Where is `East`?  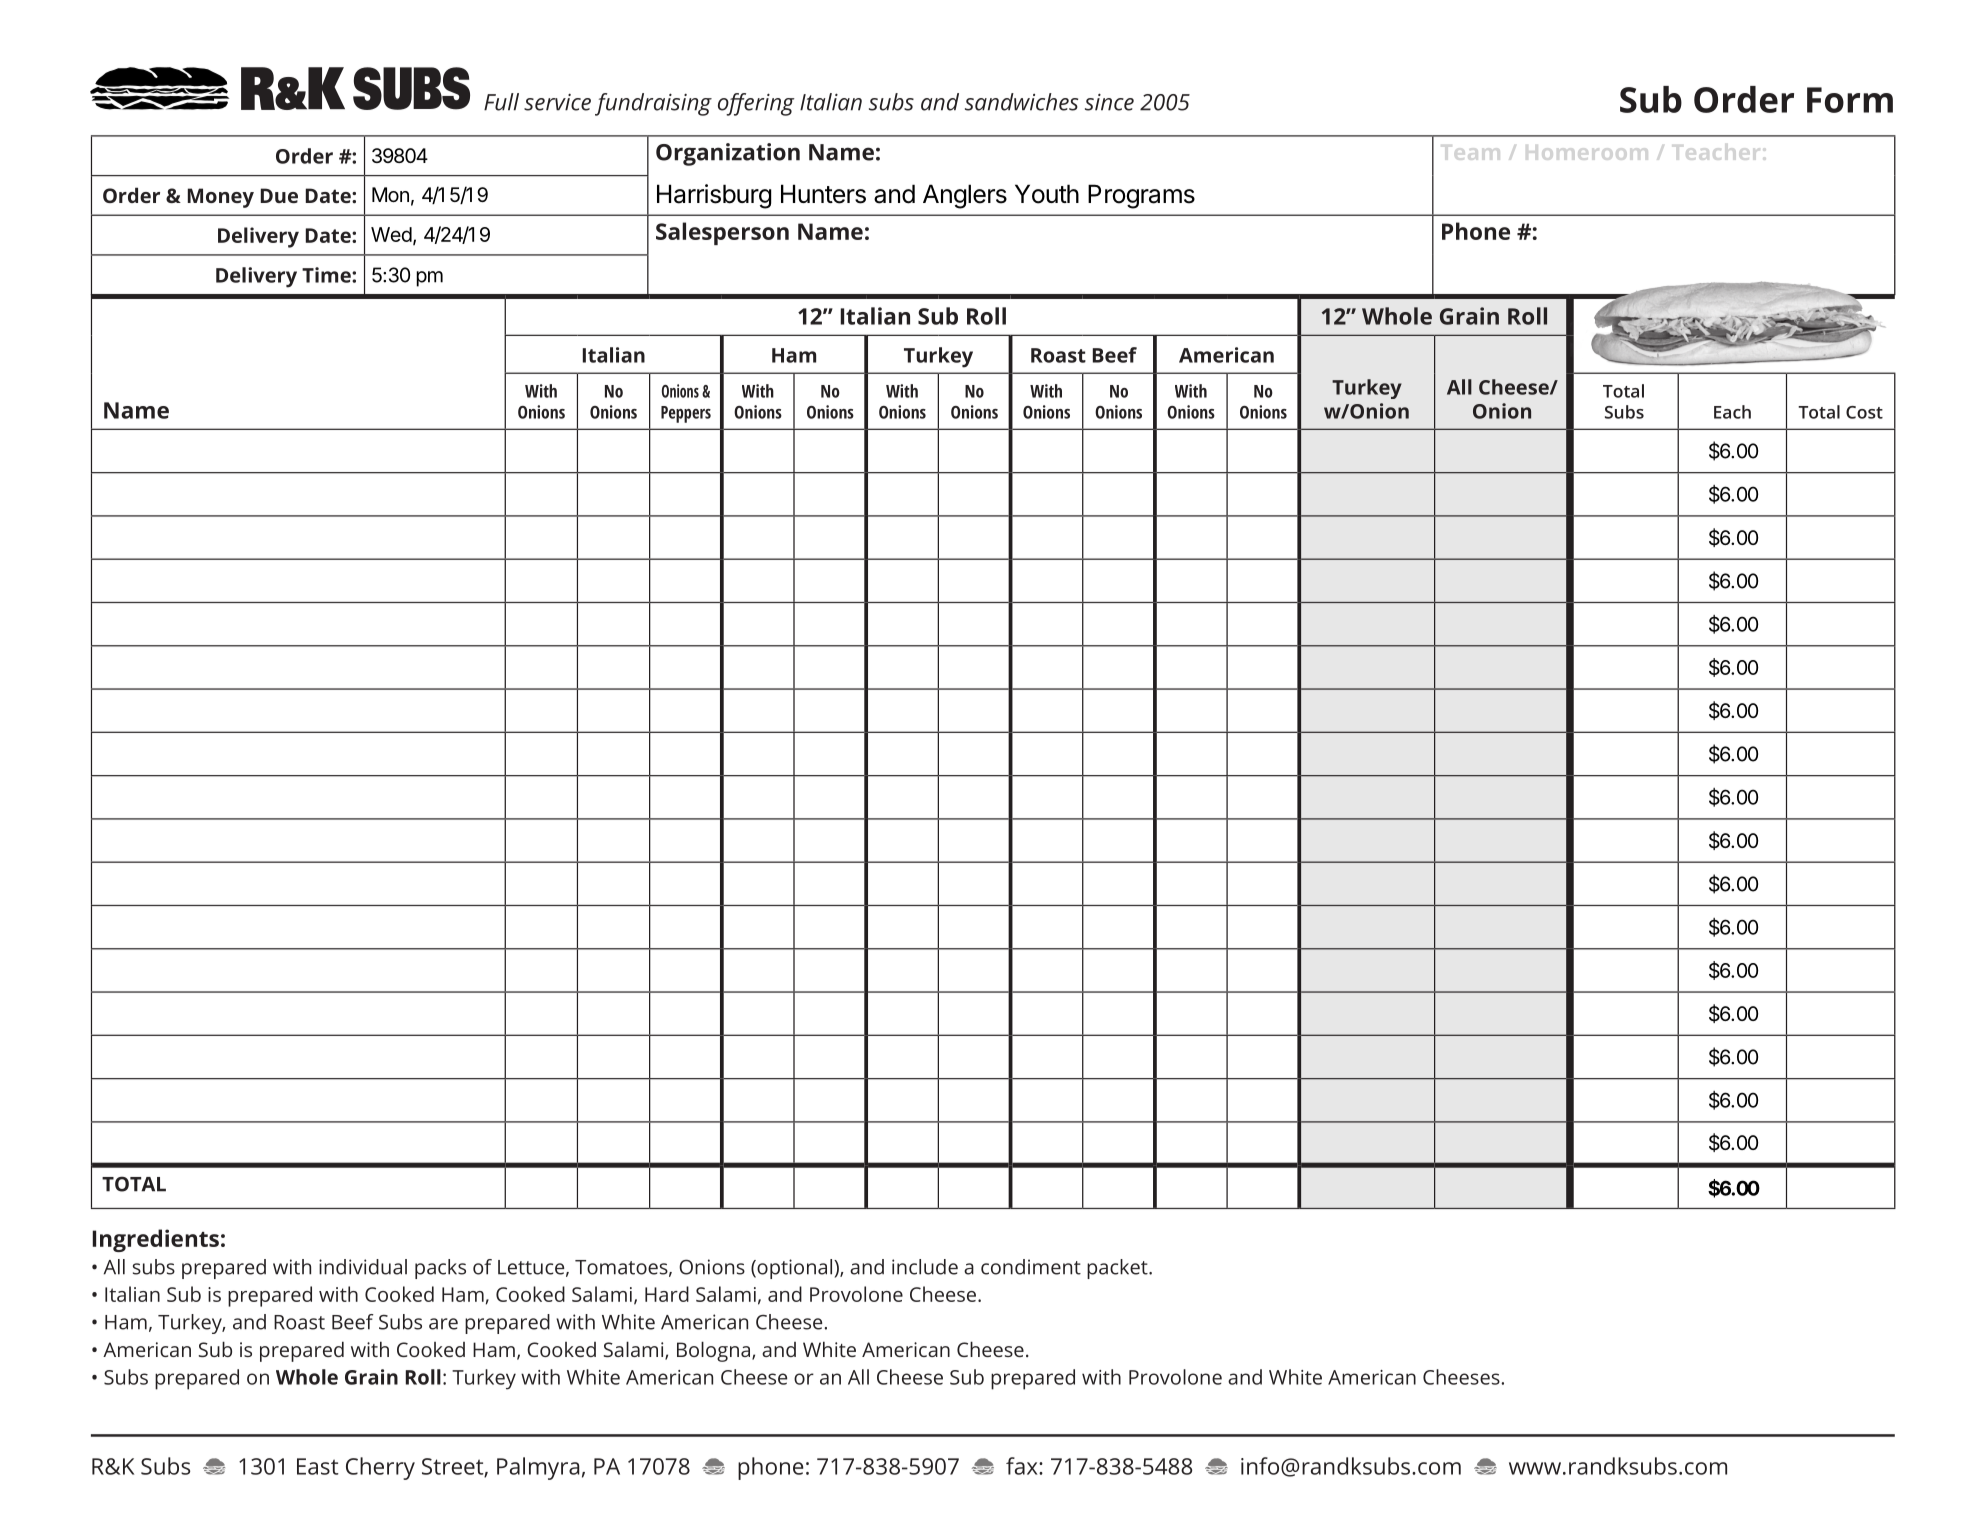 East is located at coordinates (318, 1466).
